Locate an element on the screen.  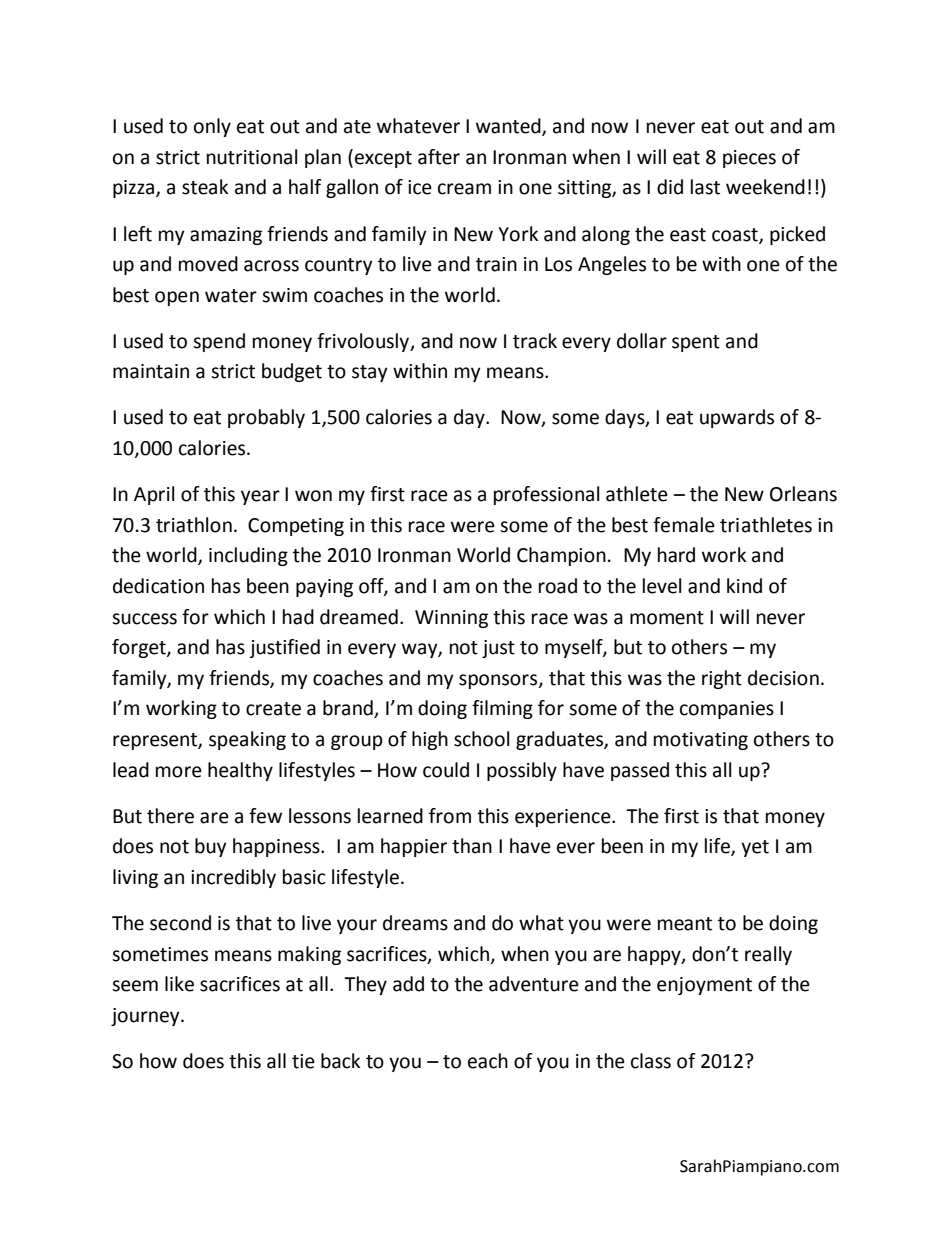
Winning is located at coordinates (451, 619).
